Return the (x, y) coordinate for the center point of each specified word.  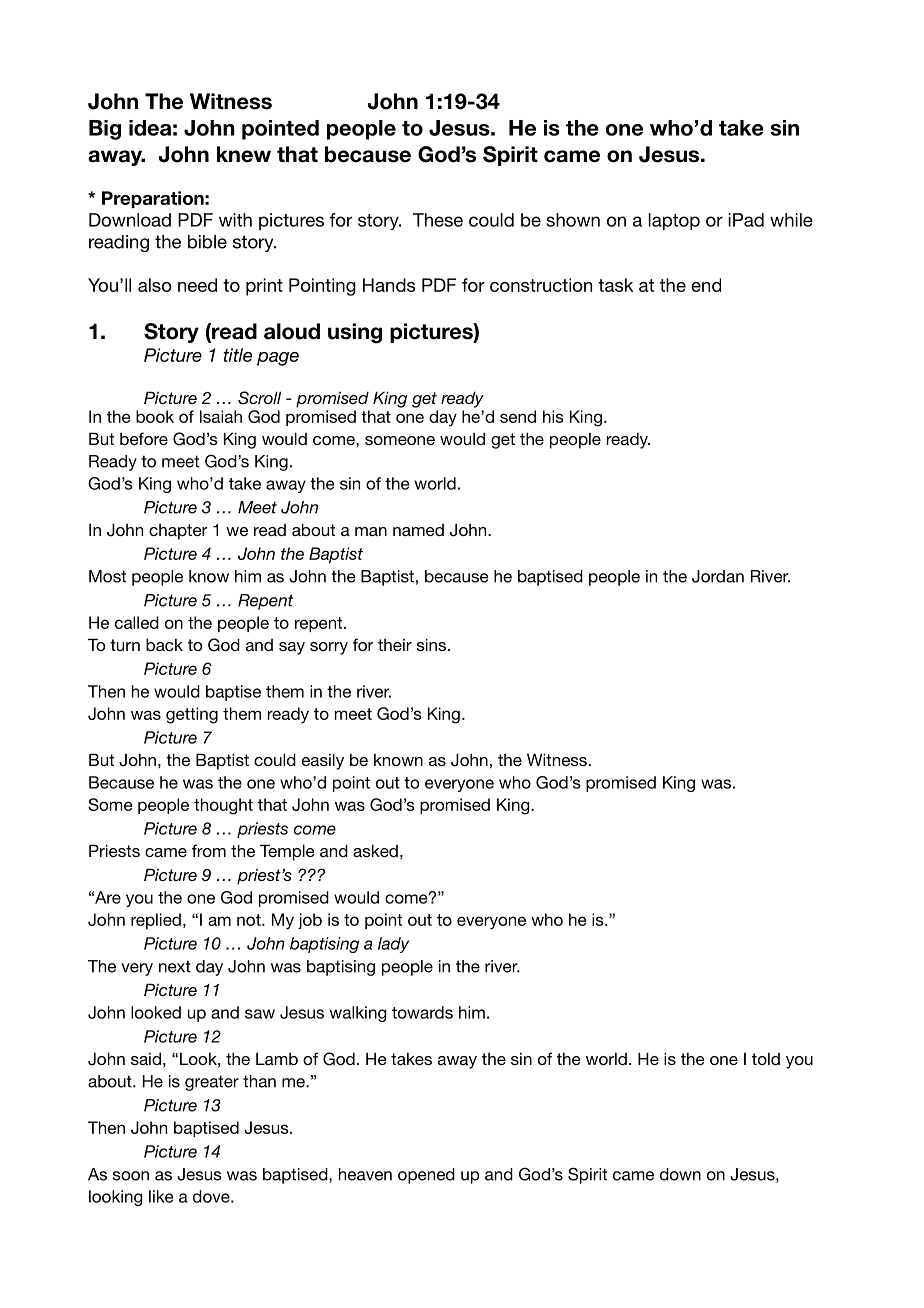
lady (393, 945)
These (438, 220)
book (155, 416)
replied (156, 921)
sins (433, 644)
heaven (365, 1174)
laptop (674, 221)
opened (426, 1176)
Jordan (718, 576)
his (553, 416)
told (766, 1059)
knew (244, 154)
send (518, 416)
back (164, 644)
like (161, 1196)
